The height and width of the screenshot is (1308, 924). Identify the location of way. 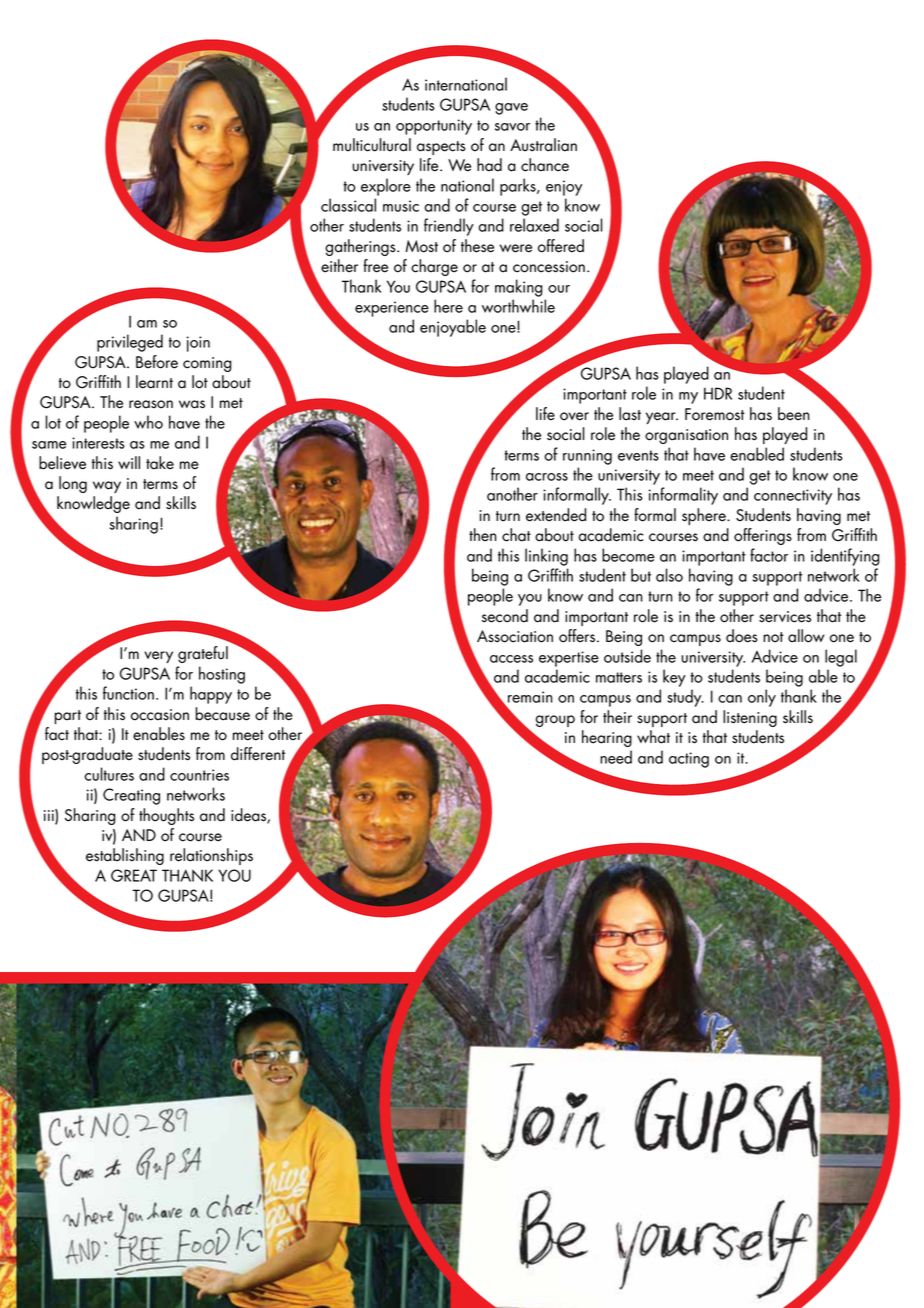
(107, 487).
